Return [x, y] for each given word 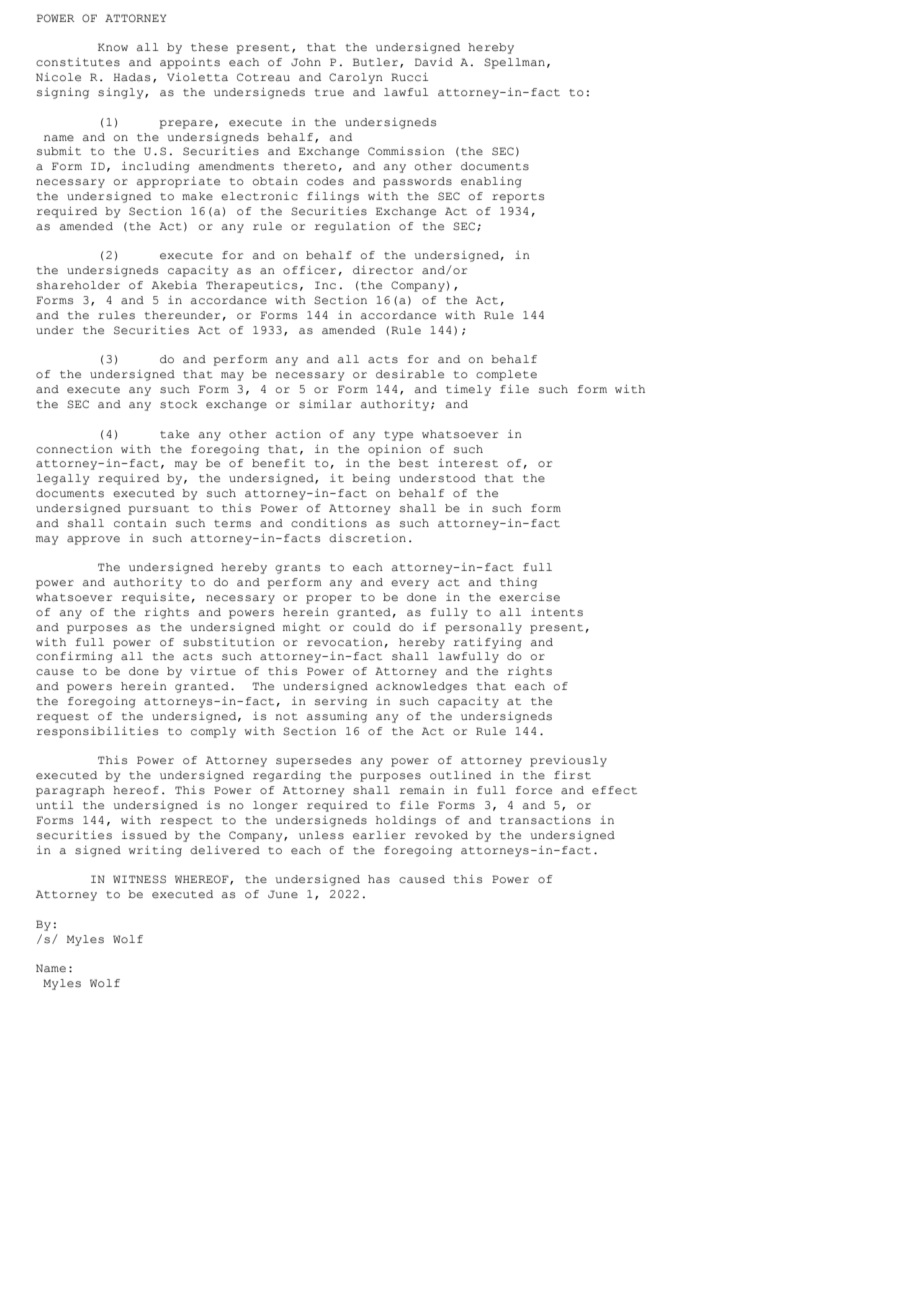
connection [74, 449]
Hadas [131, 77]
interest [468, 463]
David [434, 62]
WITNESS [139, 879]
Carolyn [356, 78]
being [371, 479]
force [533, 790]
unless [321, 835]
